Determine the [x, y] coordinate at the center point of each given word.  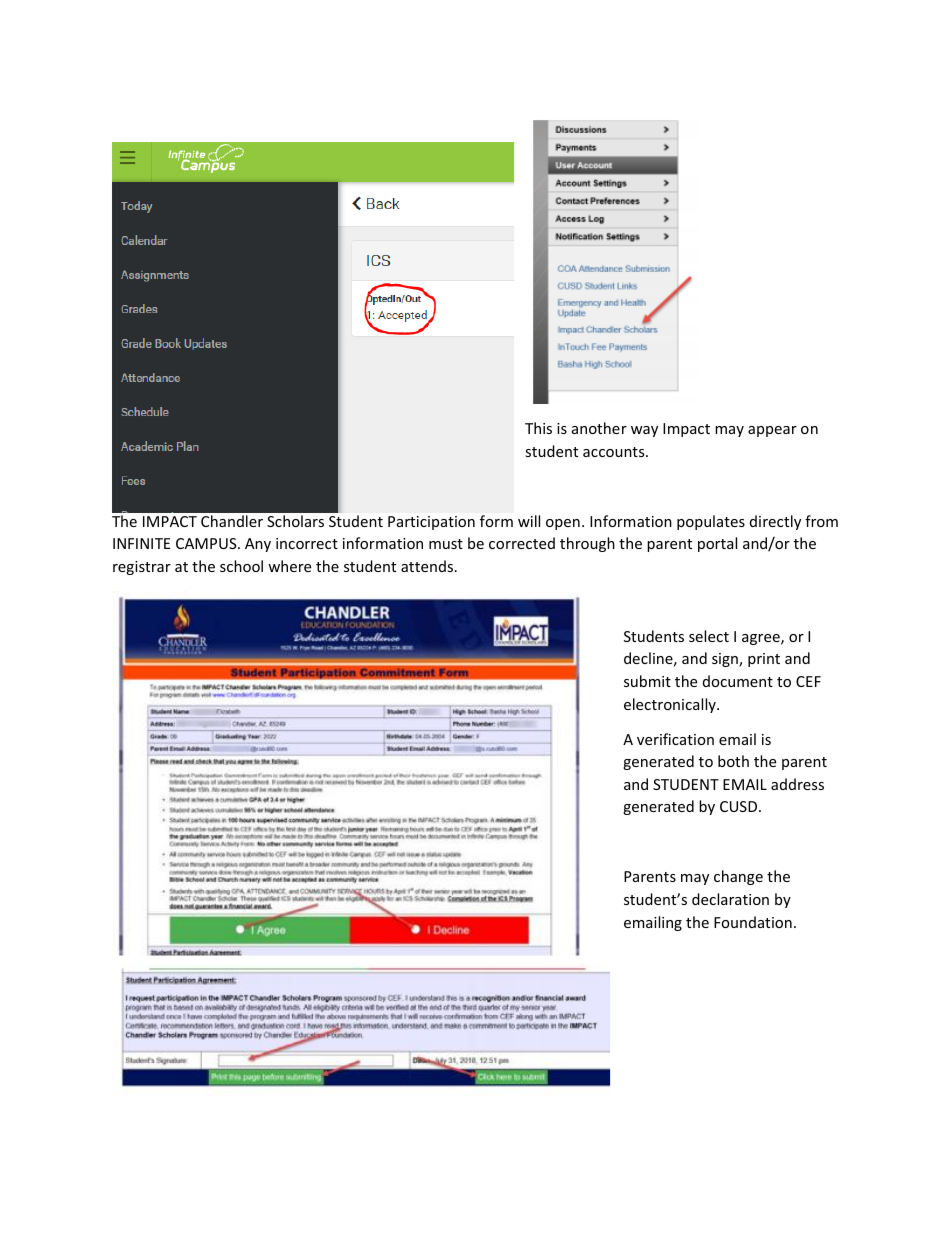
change [738, 877]
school [241, 566]
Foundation [753, 922]
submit [647, 681]
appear [772, 431]
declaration [730, 899]
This [538, 428]
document [738, 681]
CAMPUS [207, 543]
